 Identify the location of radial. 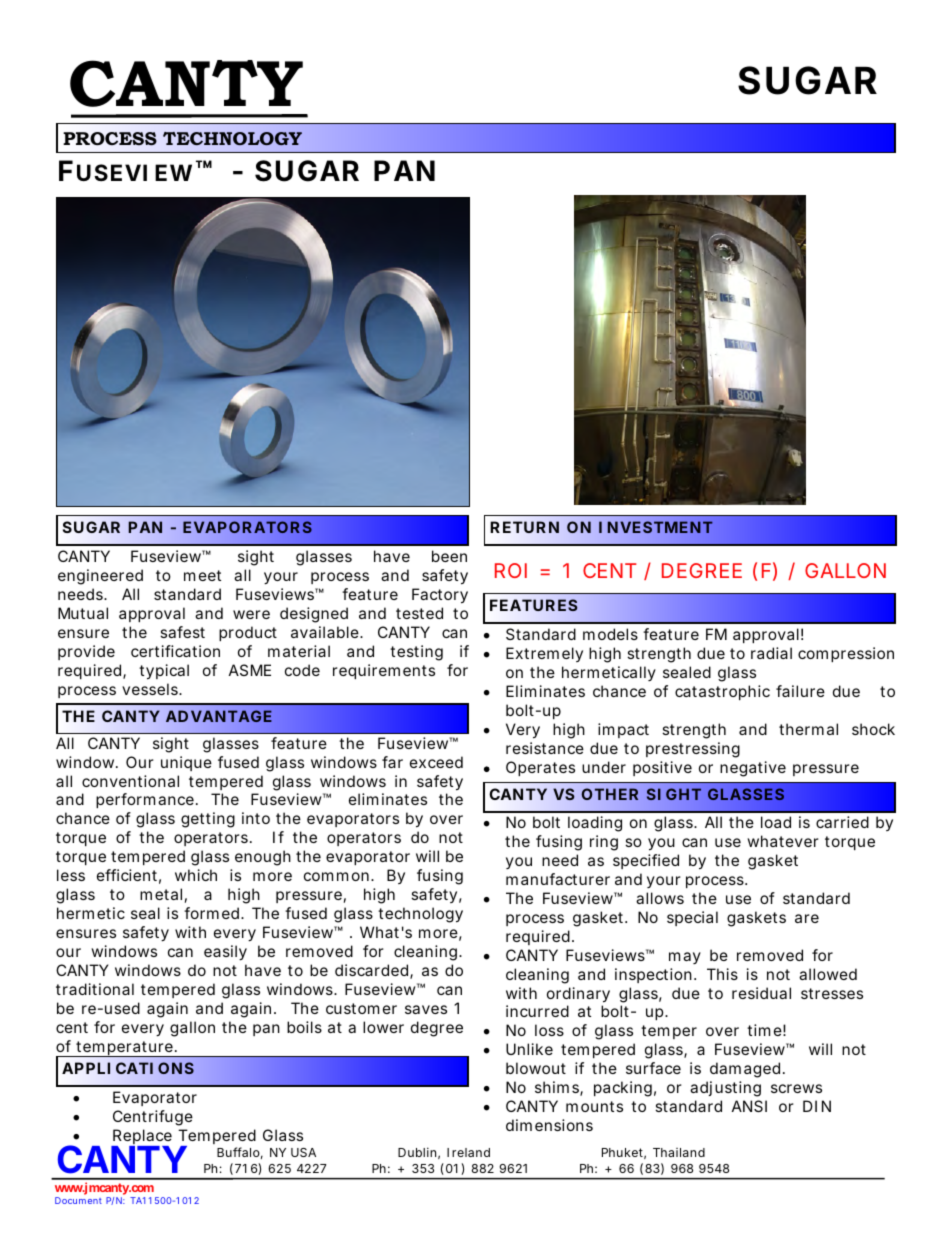
(771, 653).
